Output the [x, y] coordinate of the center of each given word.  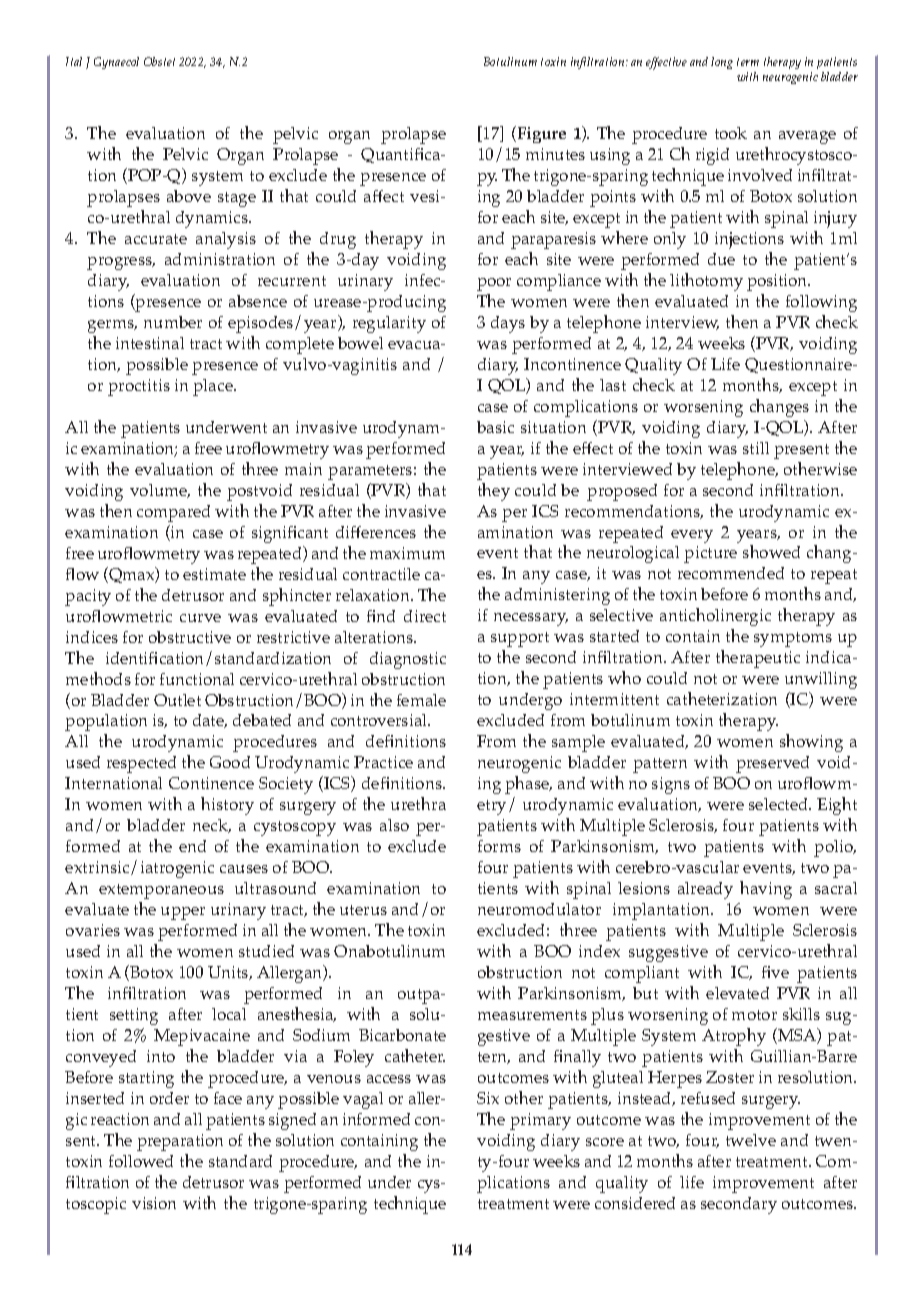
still [756, 448]
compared [173, 513]
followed [141, 1161]
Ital [74, 61]
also [394, 825]
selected [780, 804]
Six [488, 1098]
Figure [540, 134]
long [722, 63]
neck [212, 826]
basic [495, 427]
